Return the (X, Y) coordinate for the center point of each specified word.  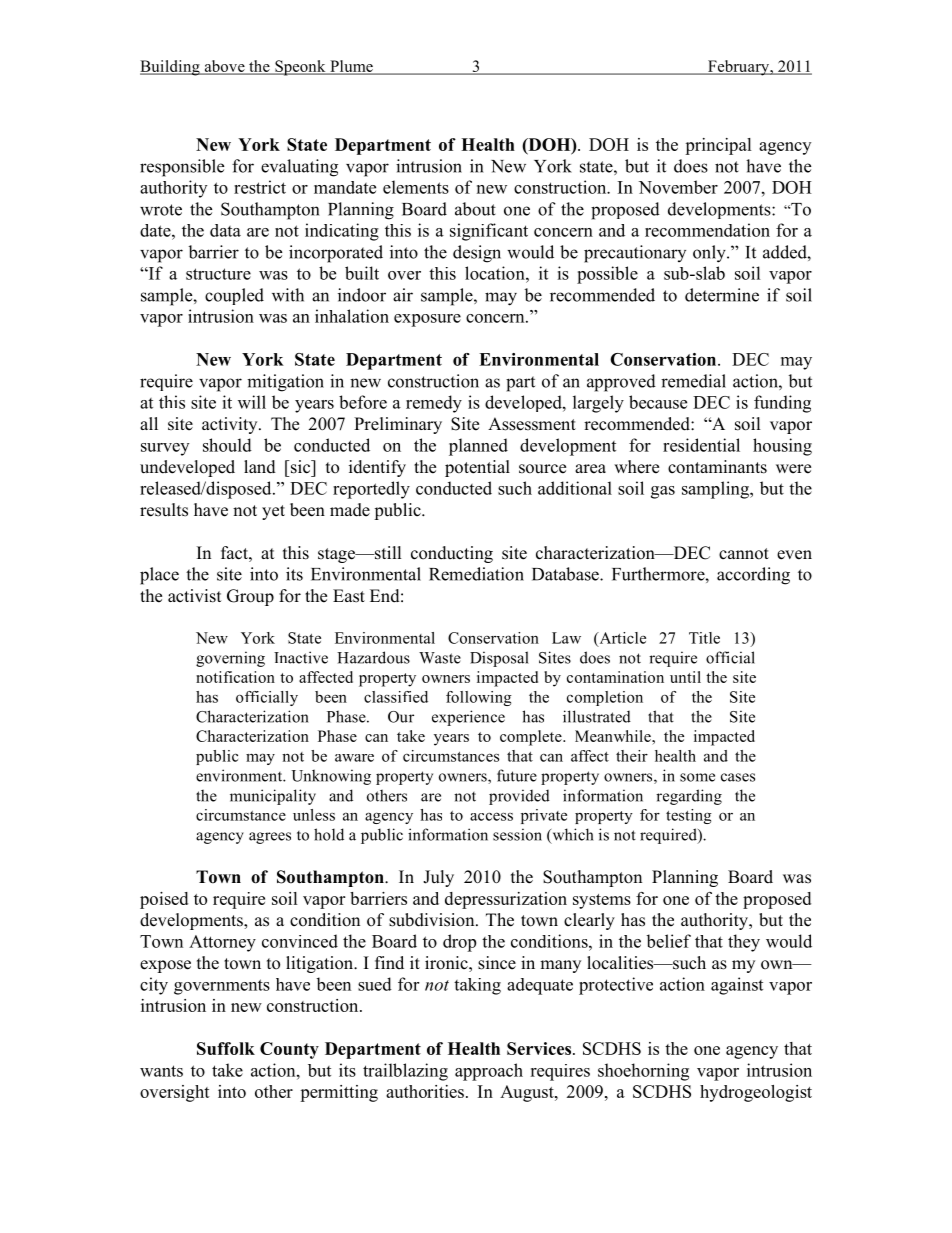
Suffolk (226, 1048)
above (224, 67)
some (697, 777)
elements (416, 187)
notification (235, 677)
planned (478, 447)
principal (718, 146)
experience (468, 718)
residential (701, 445)
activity (231, 425)
